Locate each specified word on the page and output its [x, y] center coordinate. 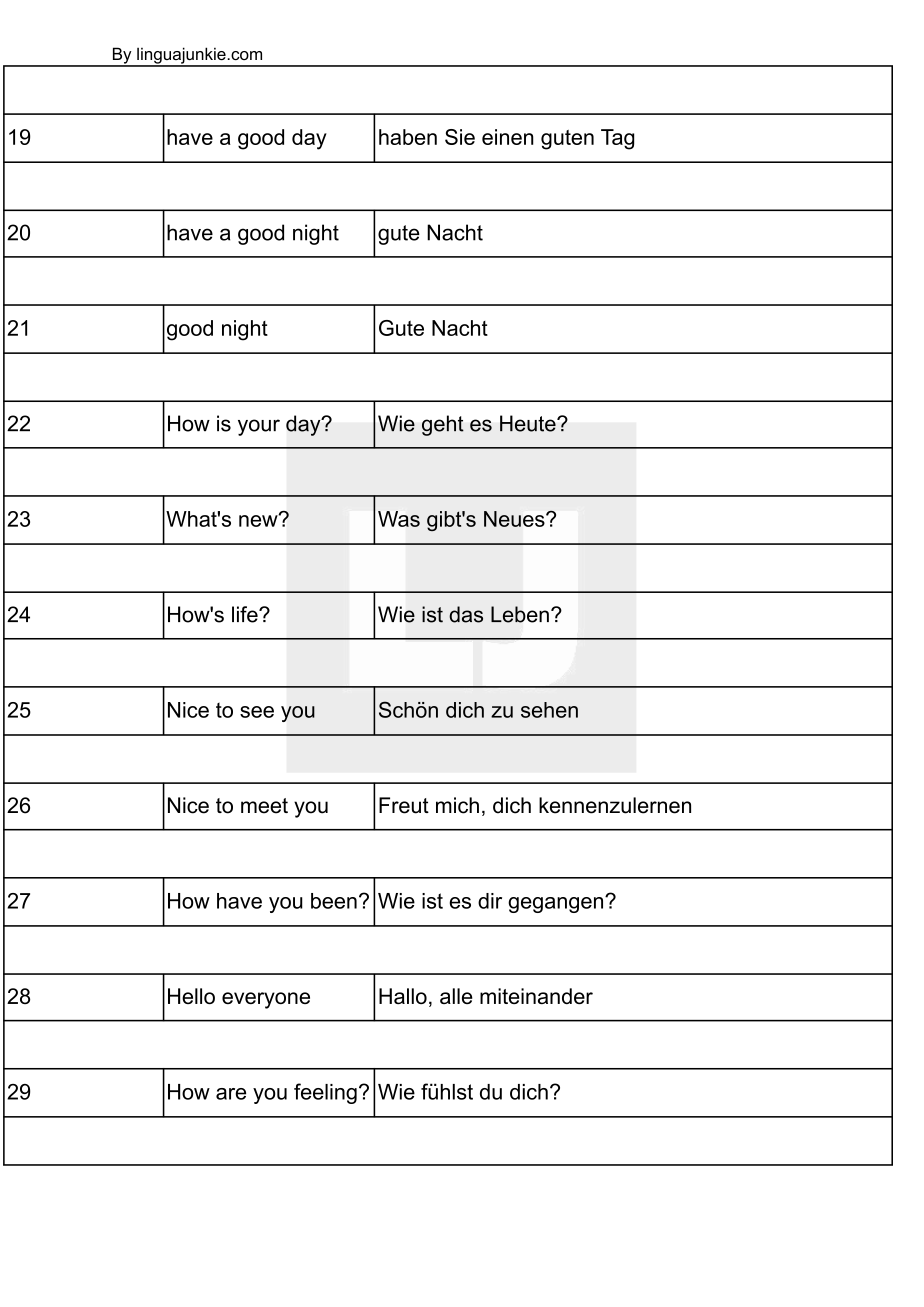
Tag [617, 139]
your [259, 427]
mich [457, 805]
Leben [520, 614]
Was [399, 519]
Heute [529, 423]
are [231, 1094]
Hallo [403, 996]
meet [264, 806]
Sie [460, 137]
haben [408, 137]
